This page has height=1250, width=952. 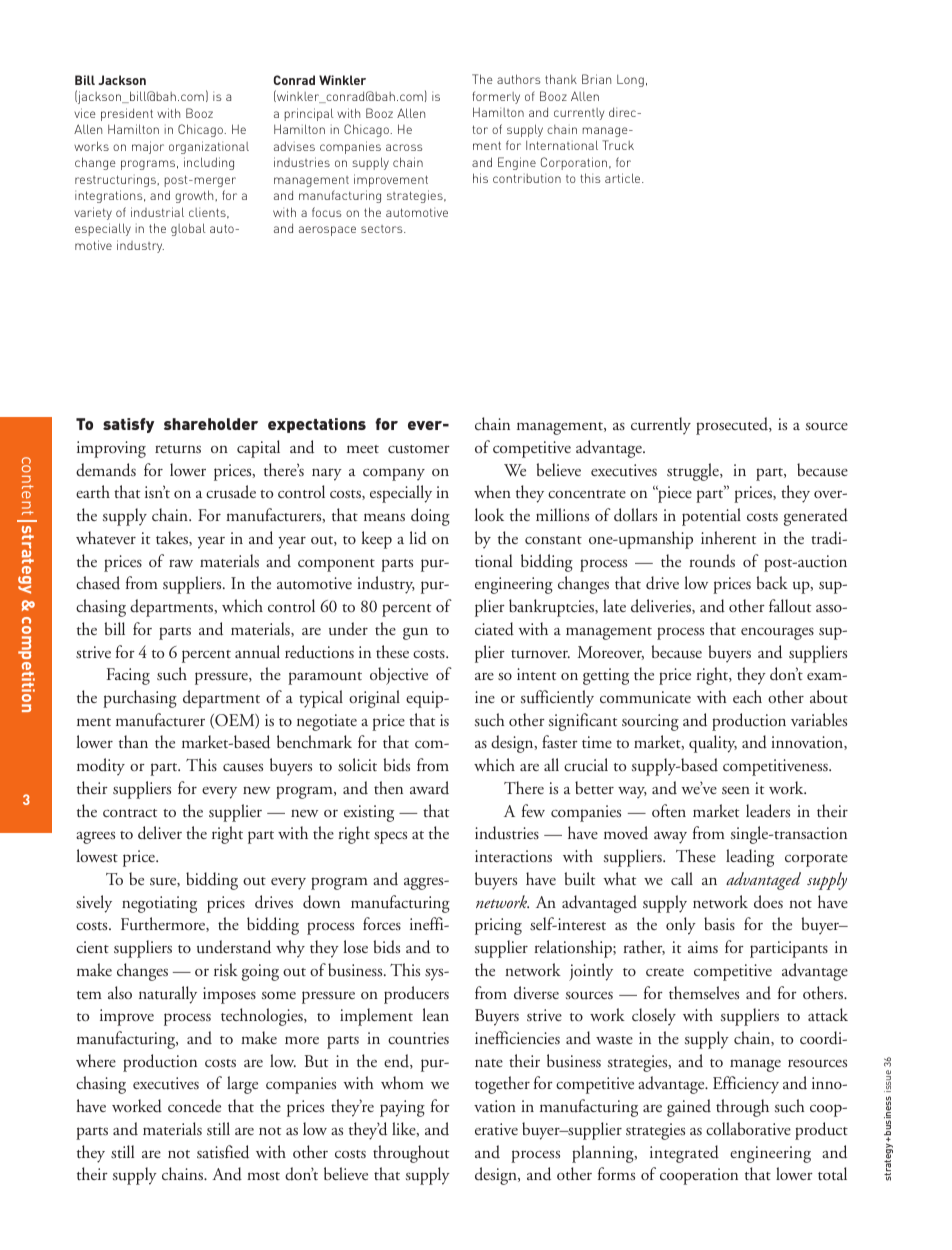 I want to click on inherent, so click(x=728, y=537).
